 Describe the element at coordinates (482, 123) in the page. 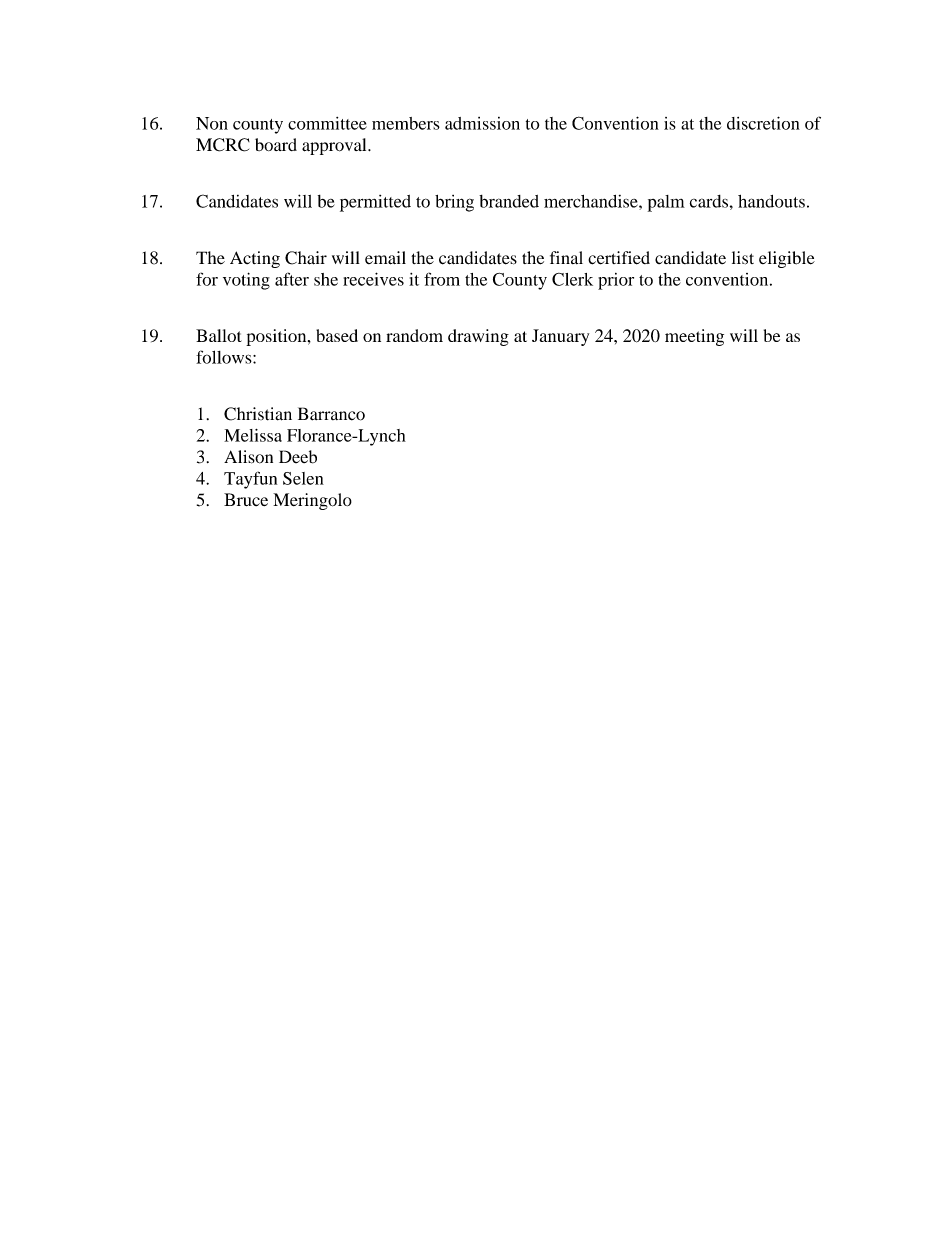

I see `admission` at that location.
